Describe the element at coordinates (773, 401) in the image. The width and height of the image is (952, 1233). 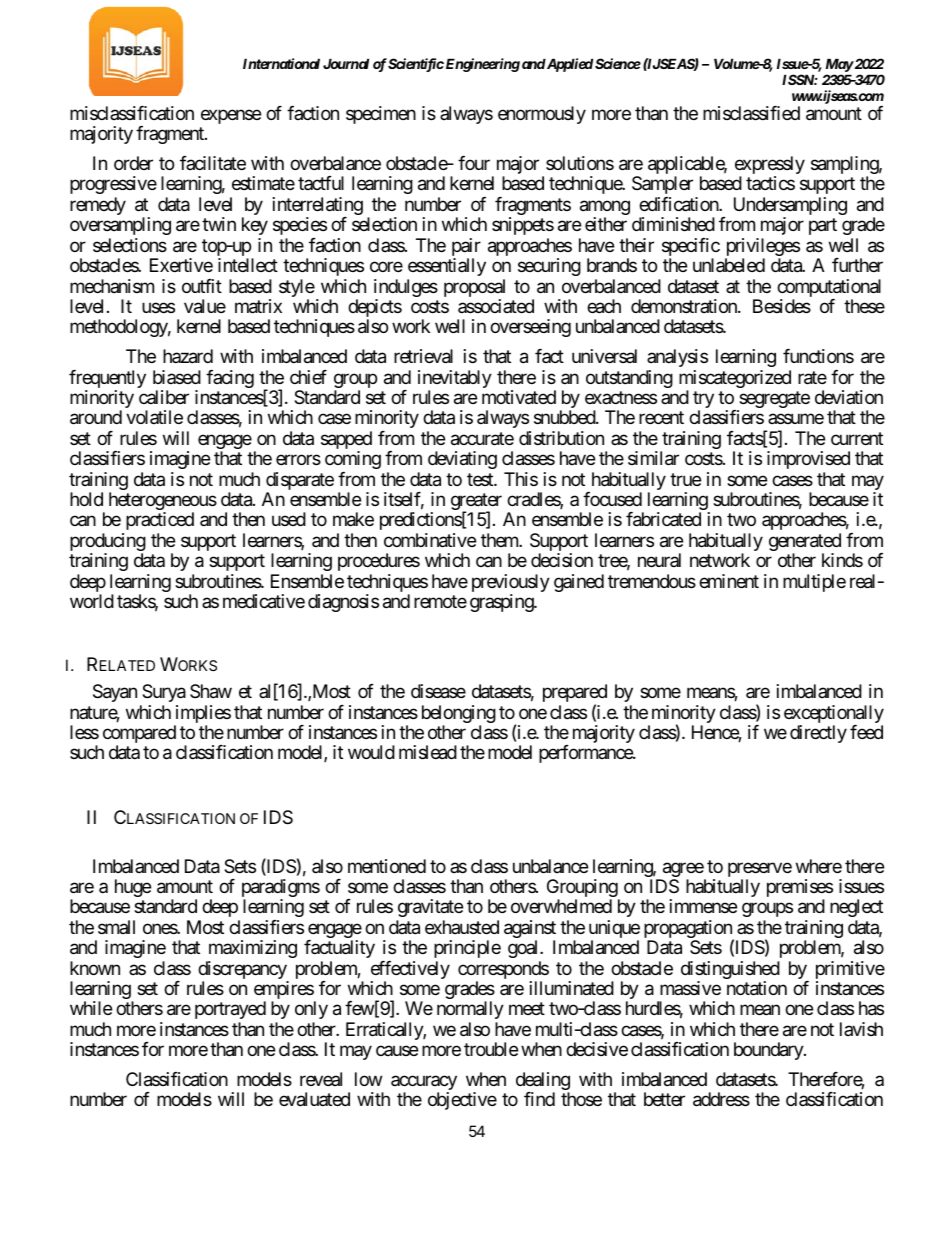
I see `segregate` at that location.
